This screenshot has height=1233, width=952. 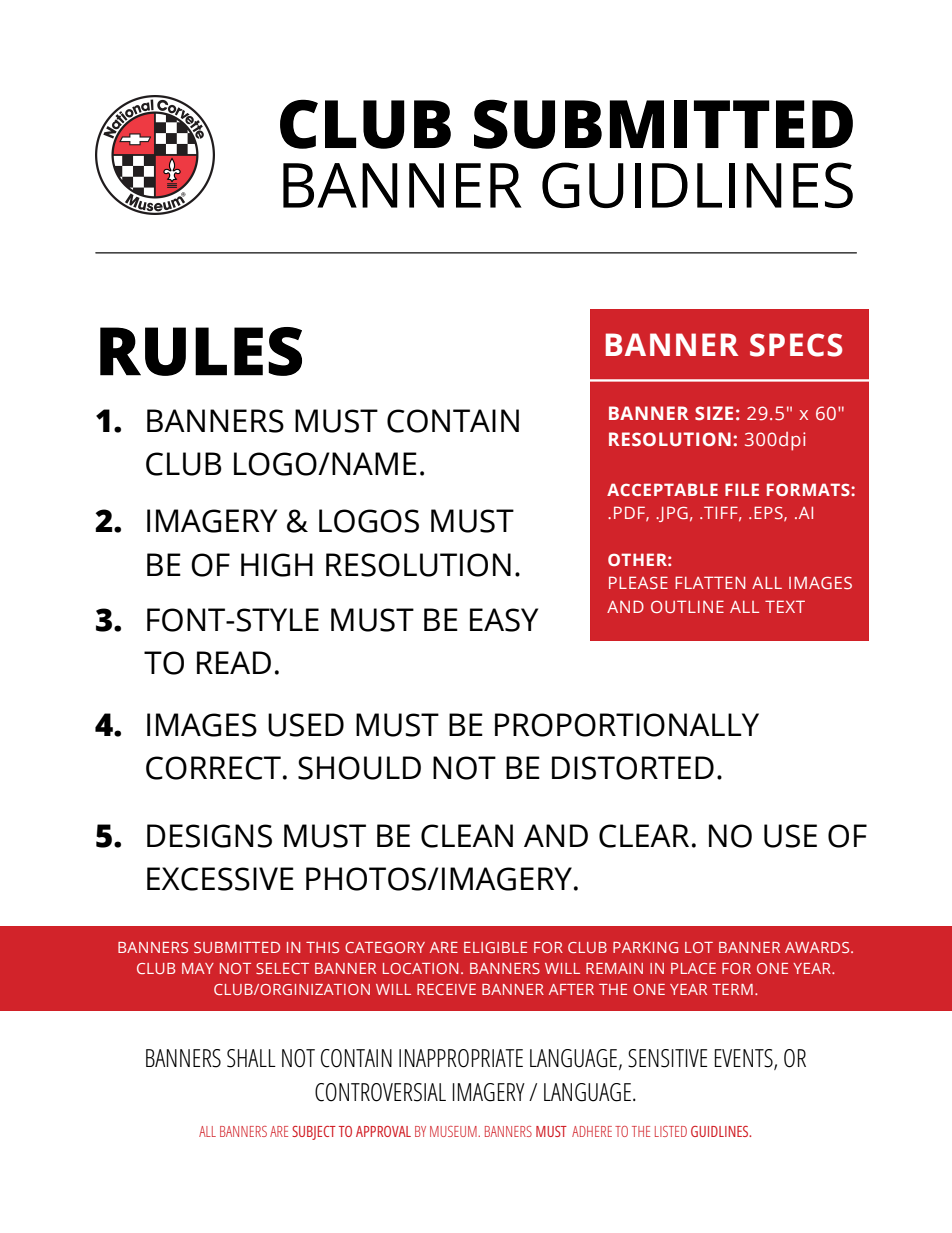 What do you see at coordinates (714, 413) in the screenshot?
I see `SIZE` at bounding box center [714, 413].
